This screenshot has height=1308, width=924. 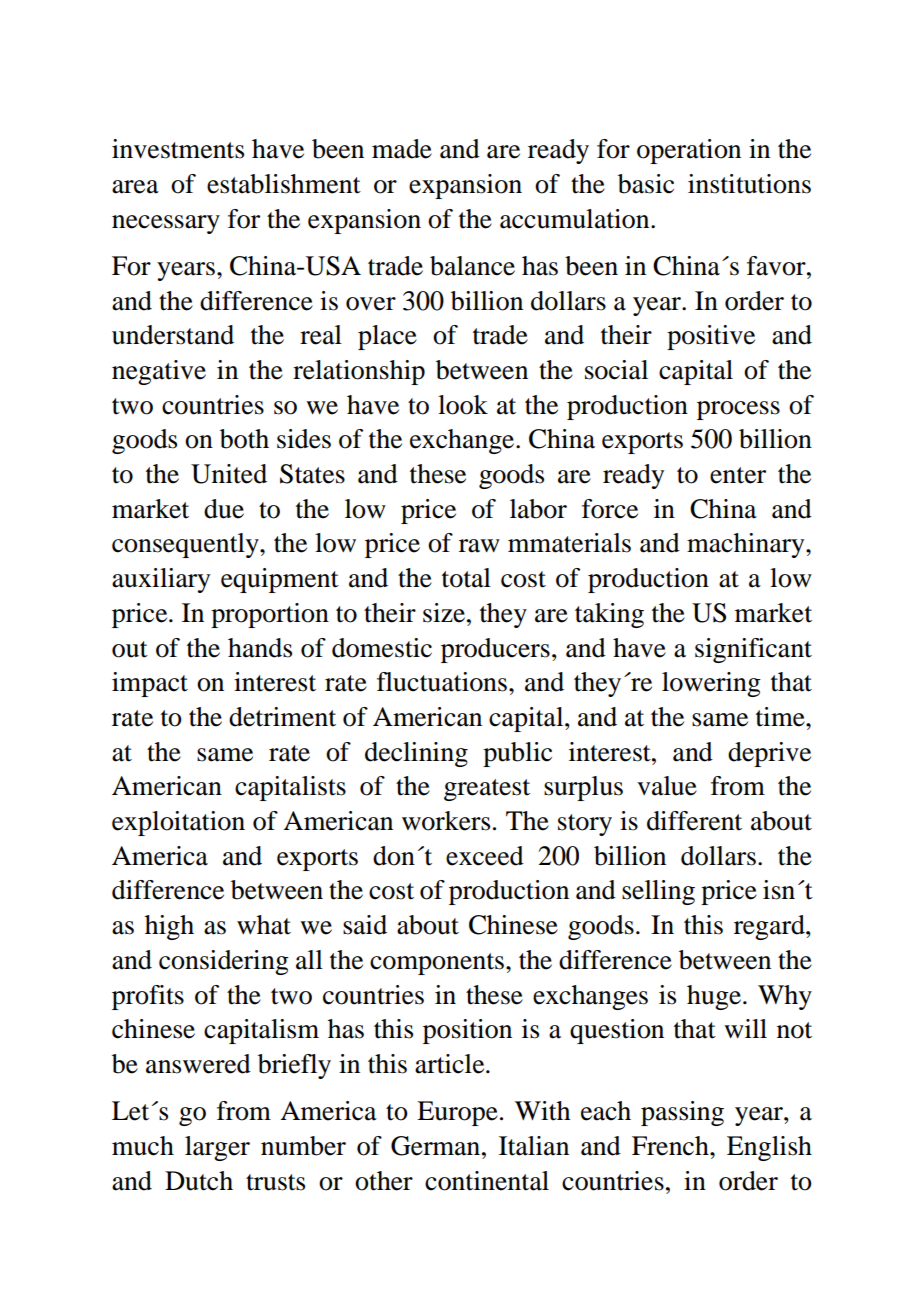 I want to click on due, so click(x=224, y=509).
